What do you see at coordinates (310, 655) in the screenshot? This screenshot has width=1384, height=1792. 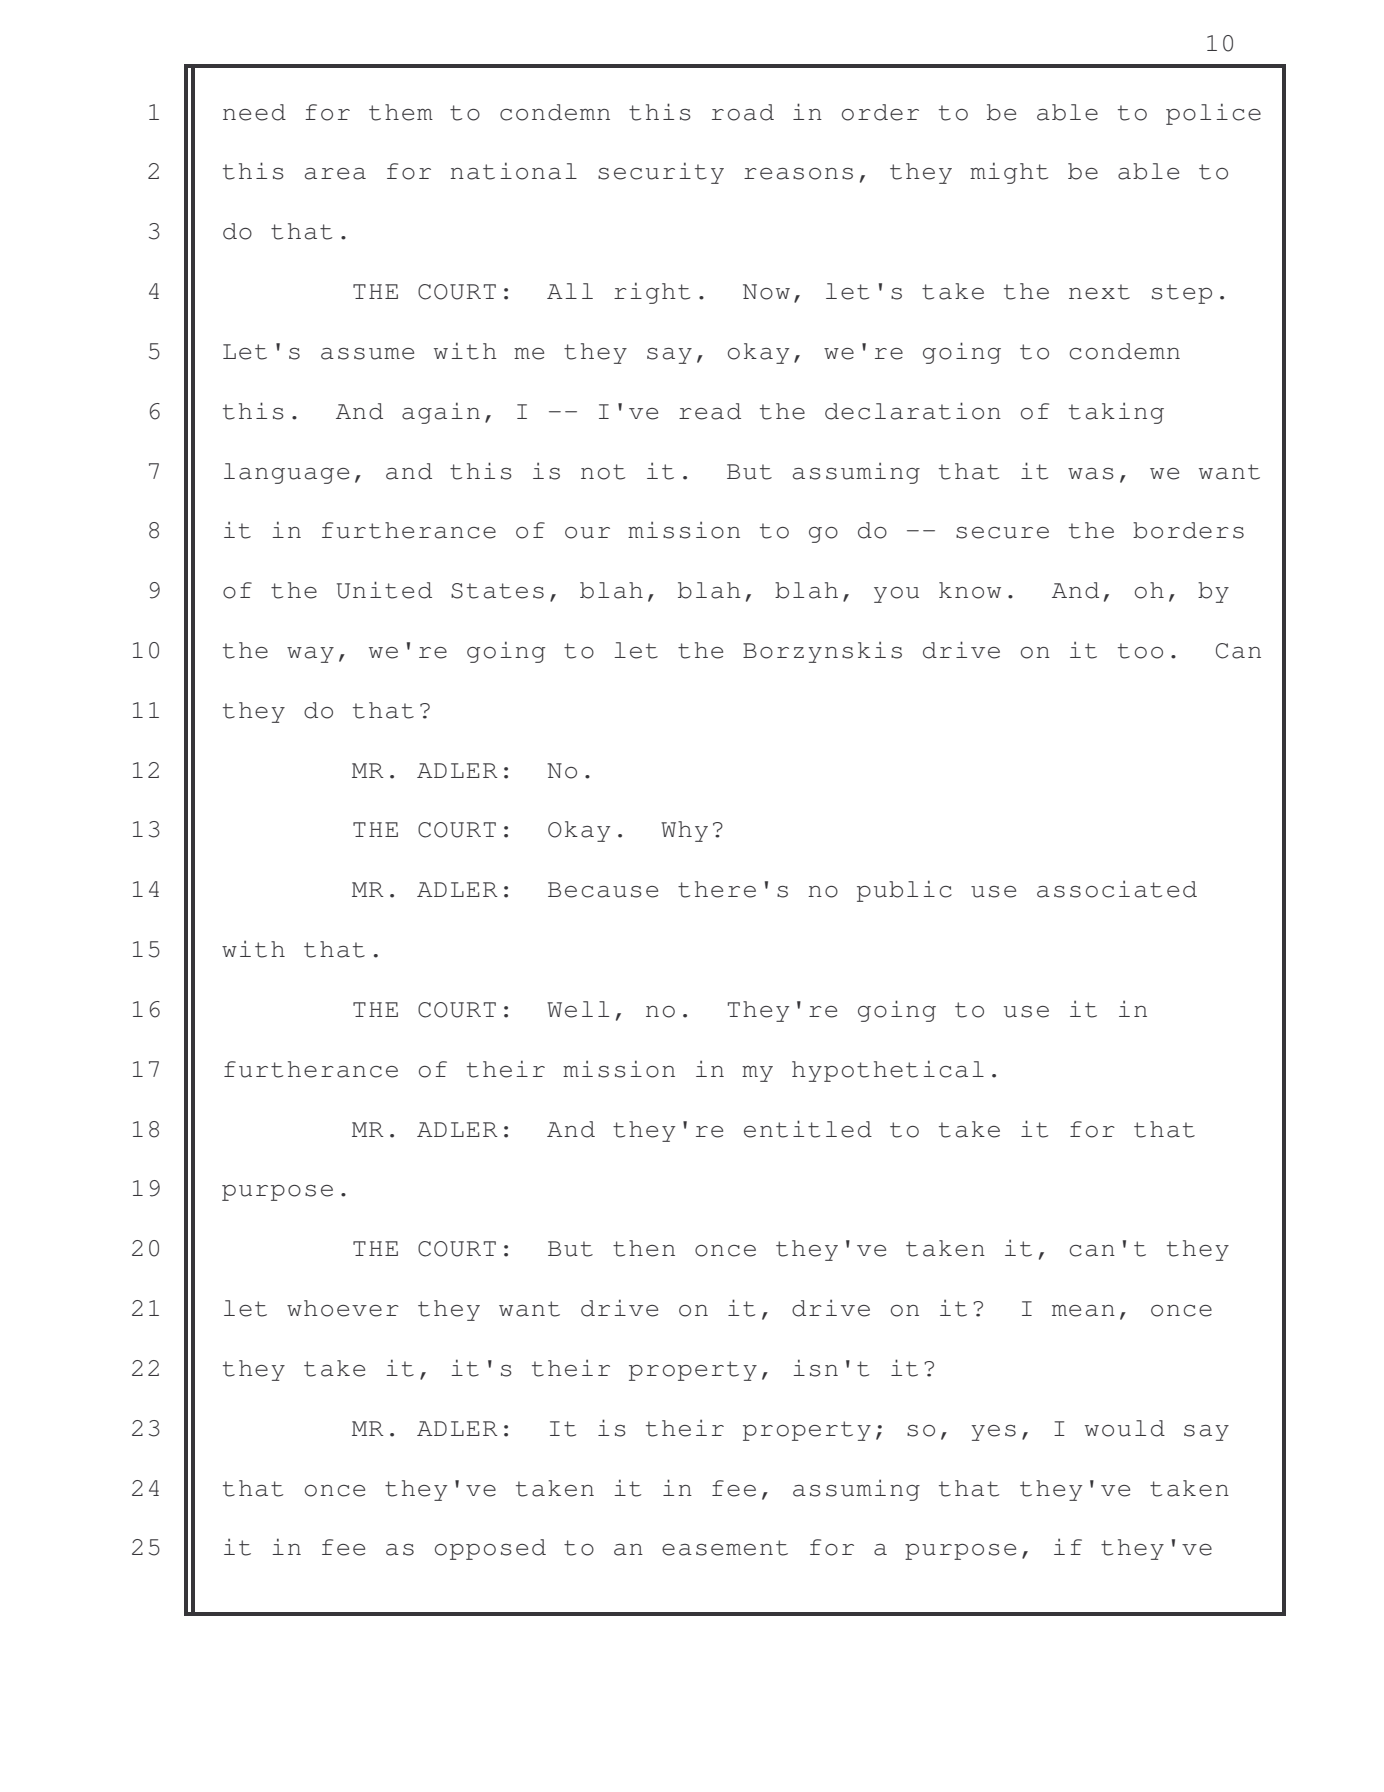 I see `way` at bounding box center [310, 655].
